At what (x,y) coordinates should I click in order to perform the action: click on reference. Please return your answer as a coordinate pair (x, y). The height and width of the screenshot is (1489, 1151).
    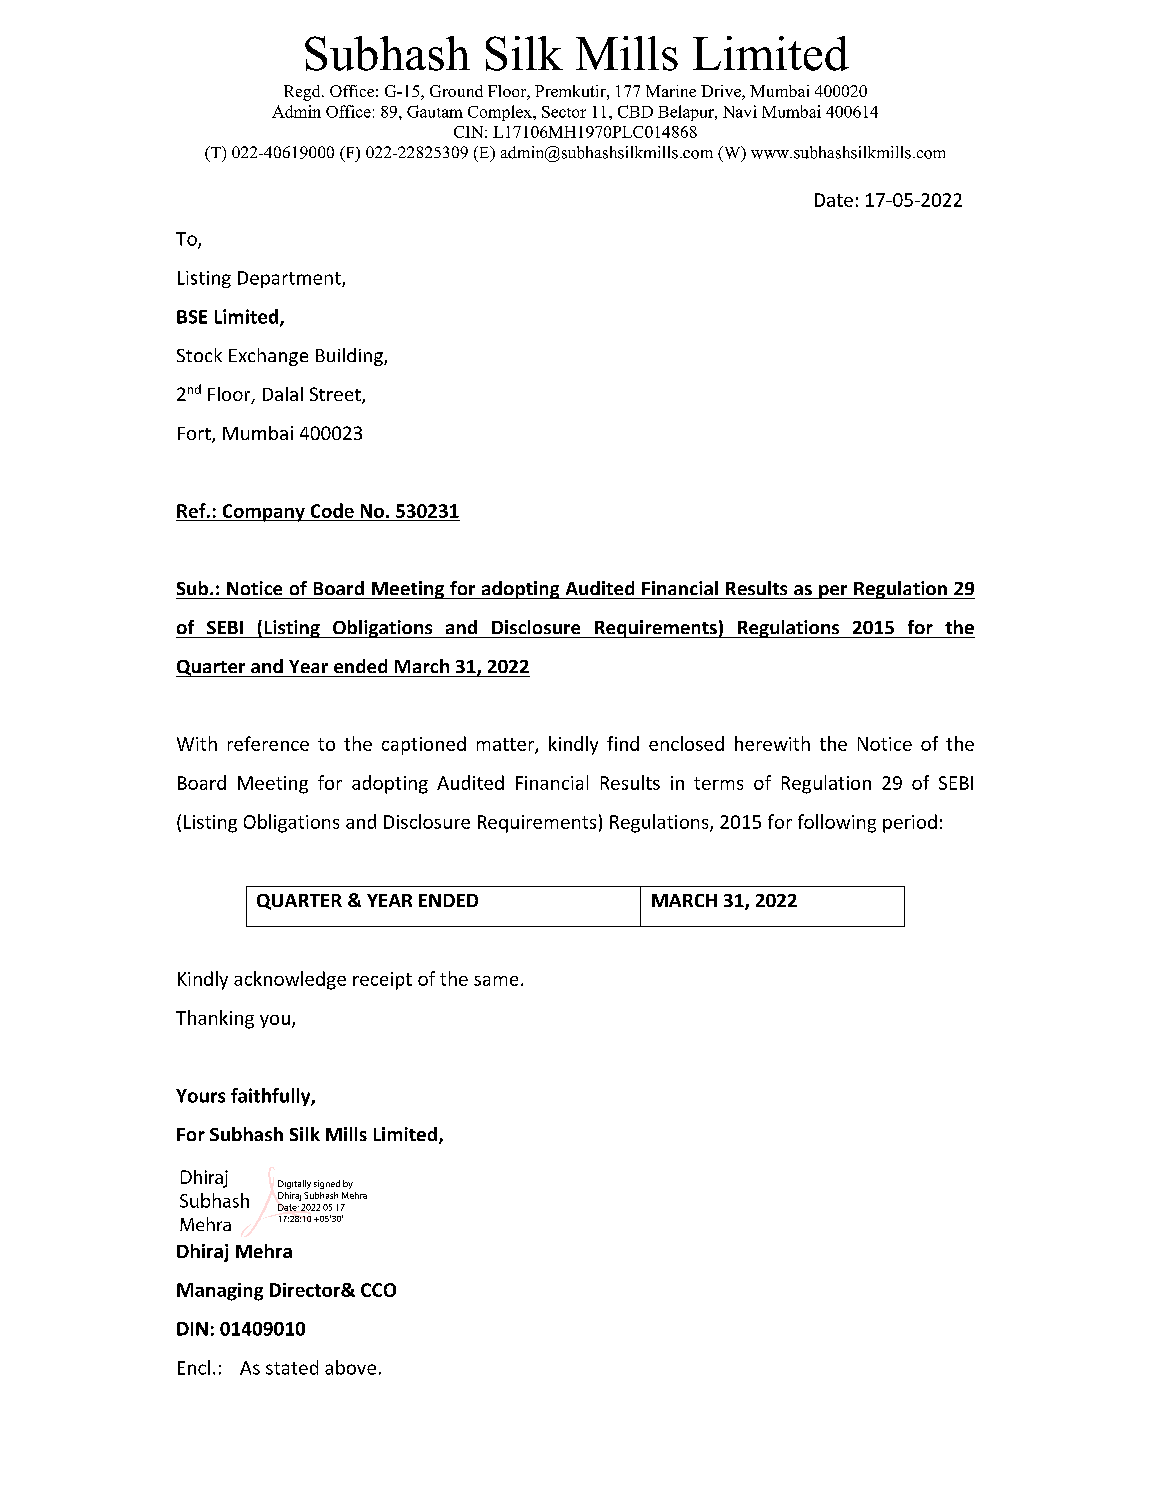
    Looking at the image, I should click on (268, 743).
